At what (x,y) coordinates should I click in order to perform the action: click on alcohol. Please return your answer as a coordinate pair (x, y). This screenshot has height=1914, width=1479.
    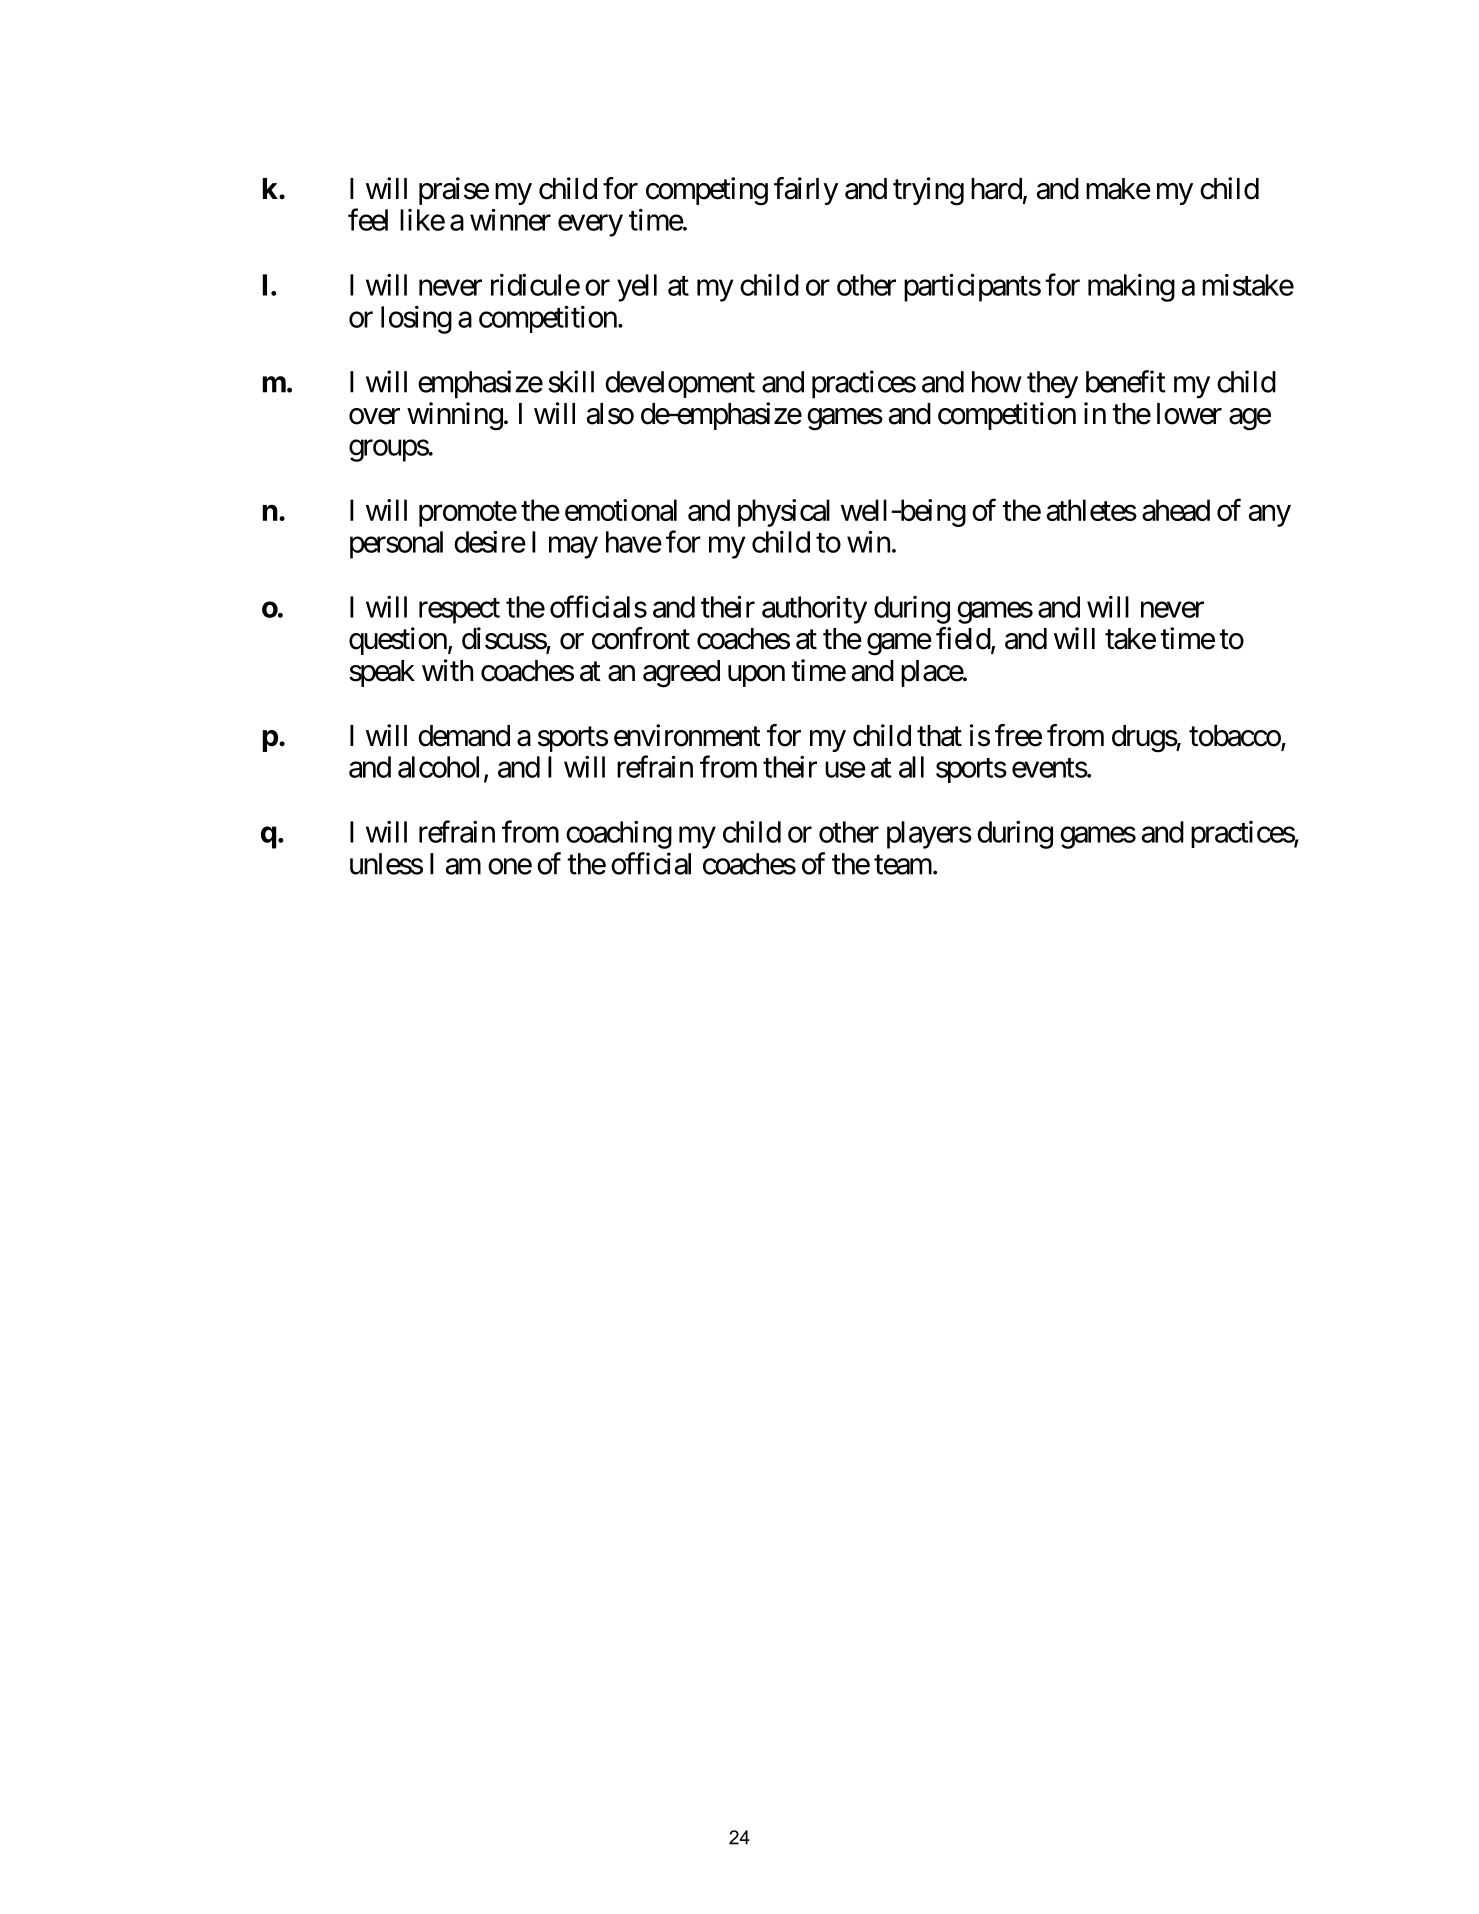
    Looking at the image, I should click on (438, 767).
